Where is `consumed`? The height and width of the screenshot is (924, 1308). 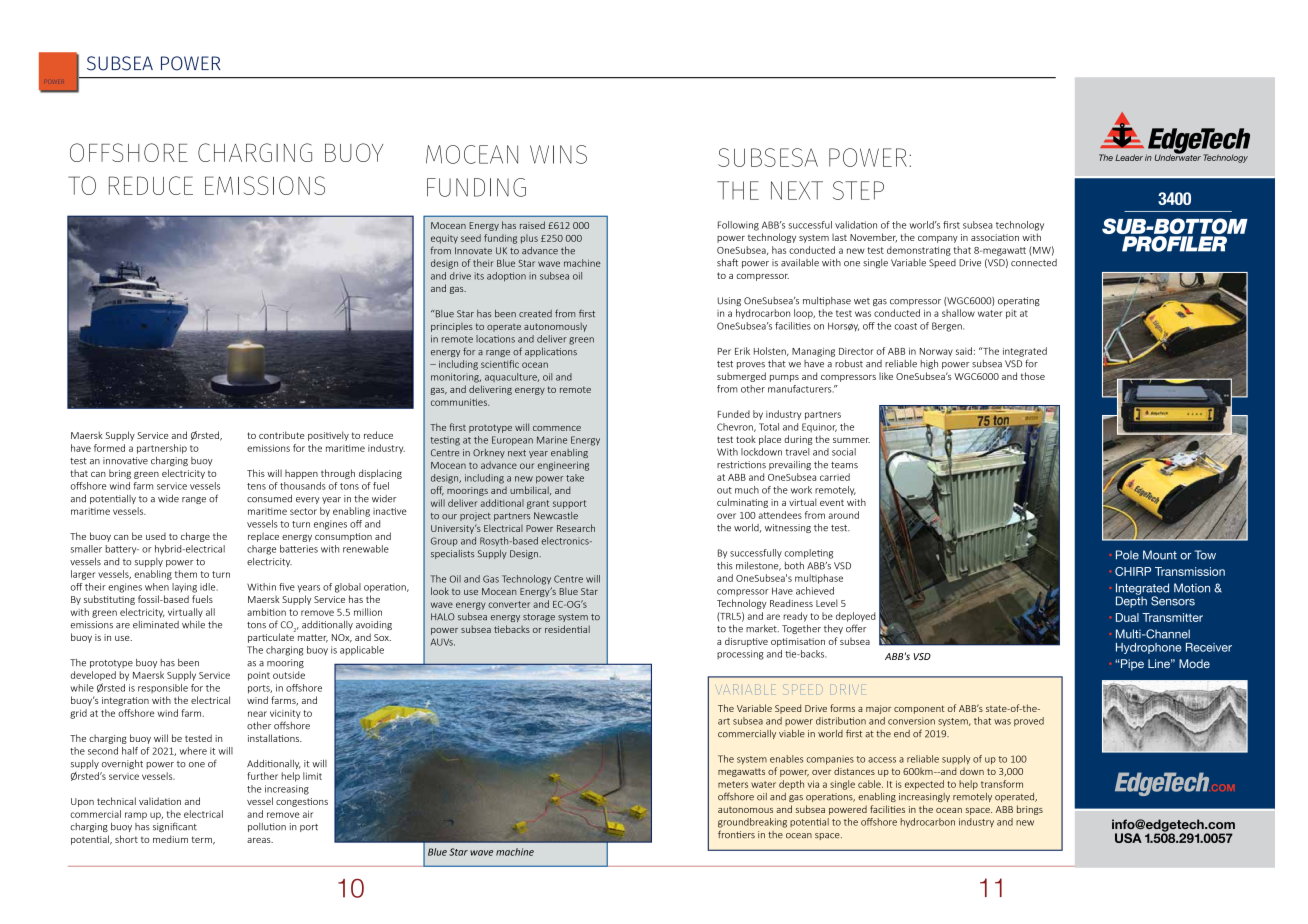 consumed is located at coordinates (269, 499).
